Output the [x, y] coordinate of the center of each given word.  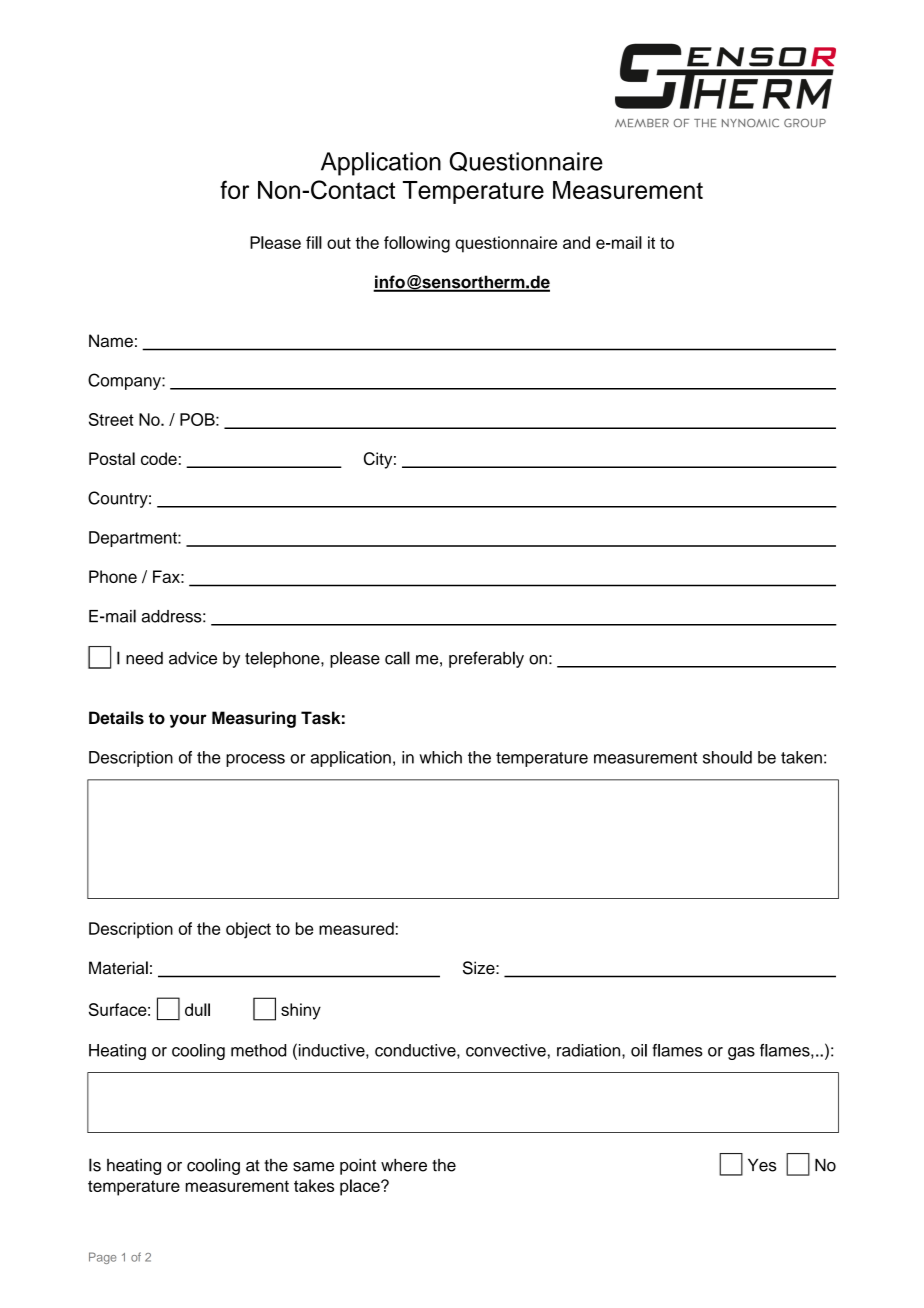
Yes [762, 1165]
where [404, 1165]
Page [102, 1258]
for [234, 189]
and [576, 242]
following [417, 244]
